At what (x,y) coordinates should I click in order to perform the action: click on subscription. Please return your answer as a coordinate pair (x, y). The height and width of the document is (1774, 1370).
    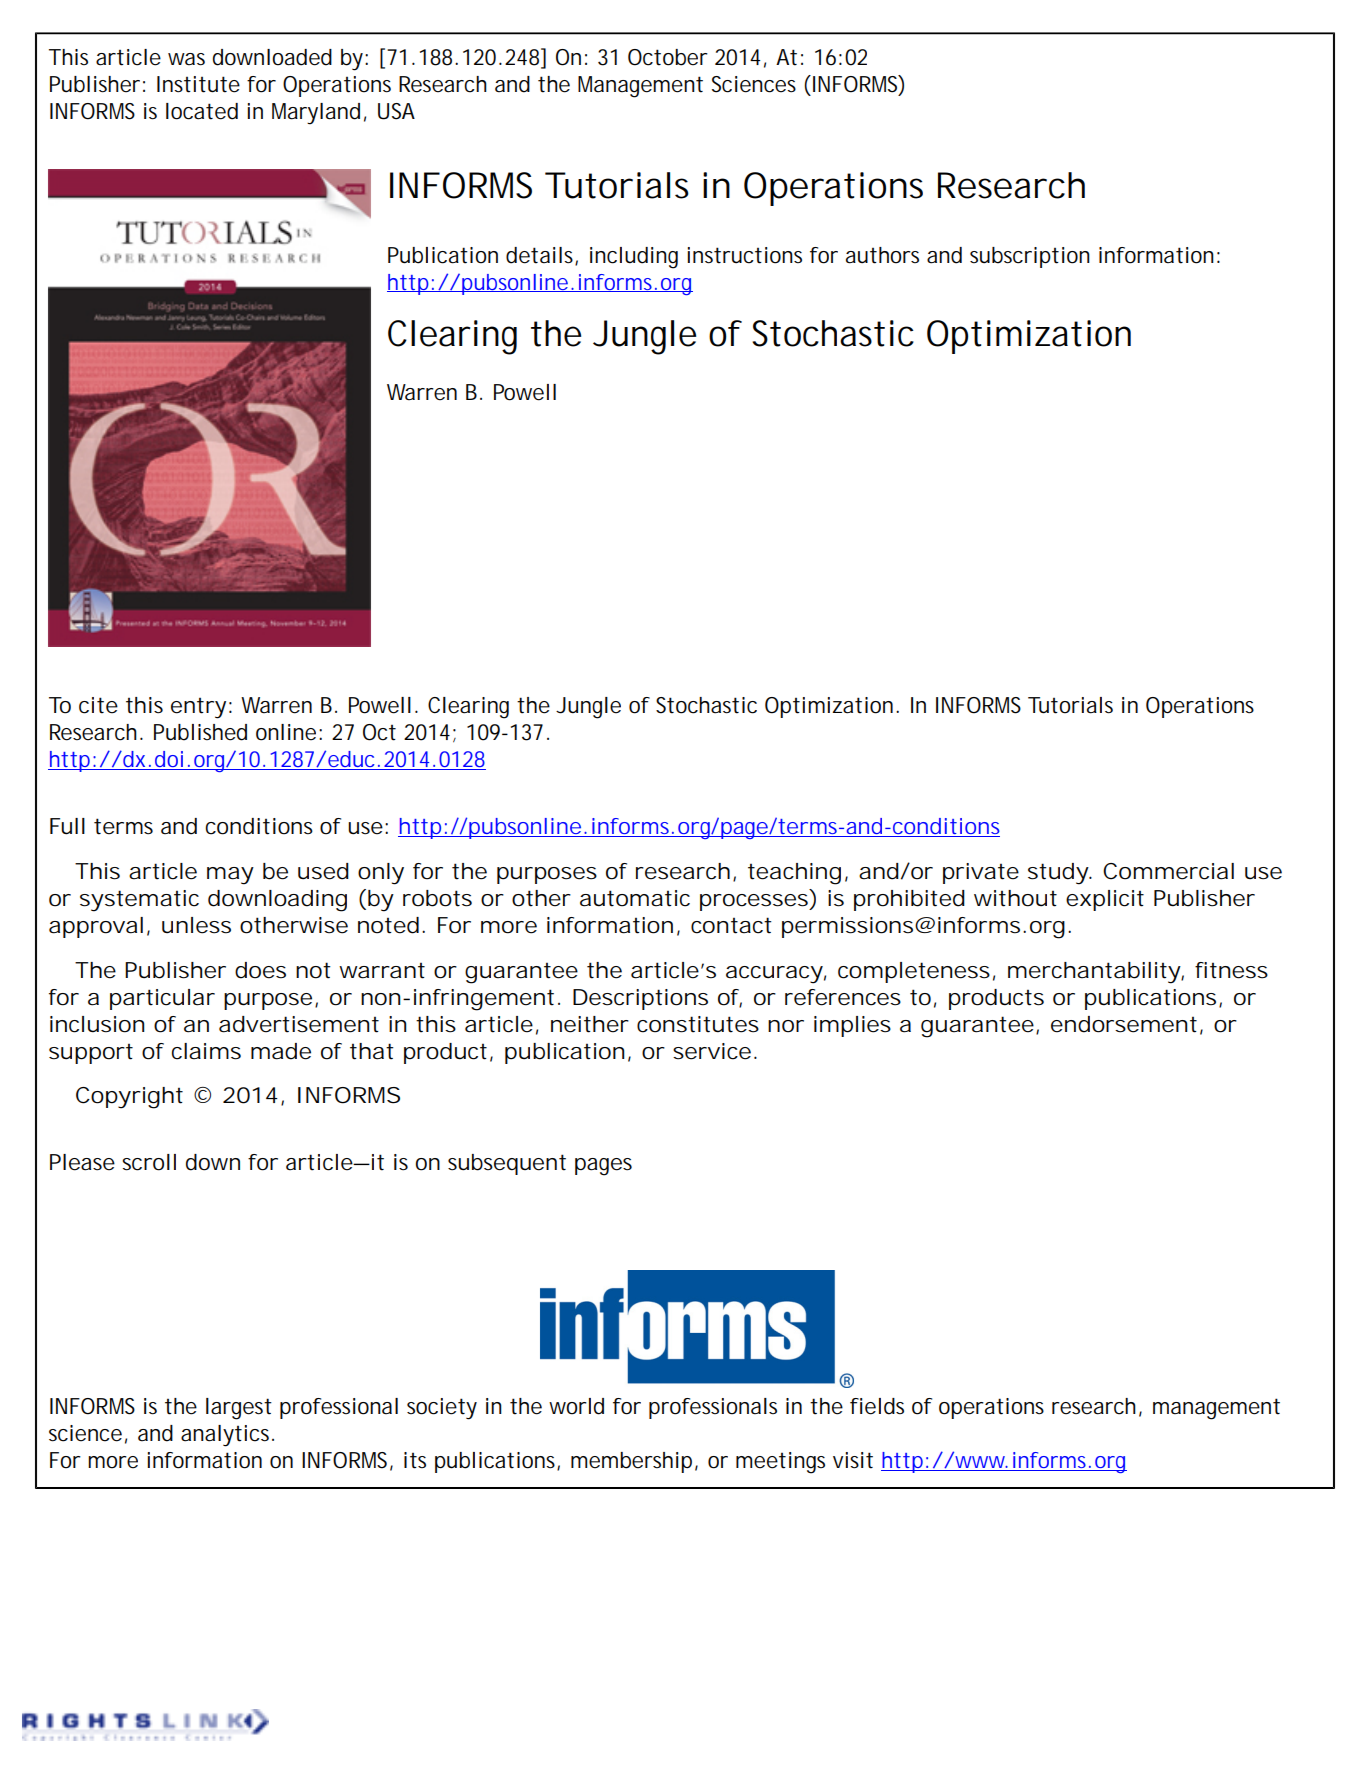
    Looking at the image, I should click on (1030, 257).
